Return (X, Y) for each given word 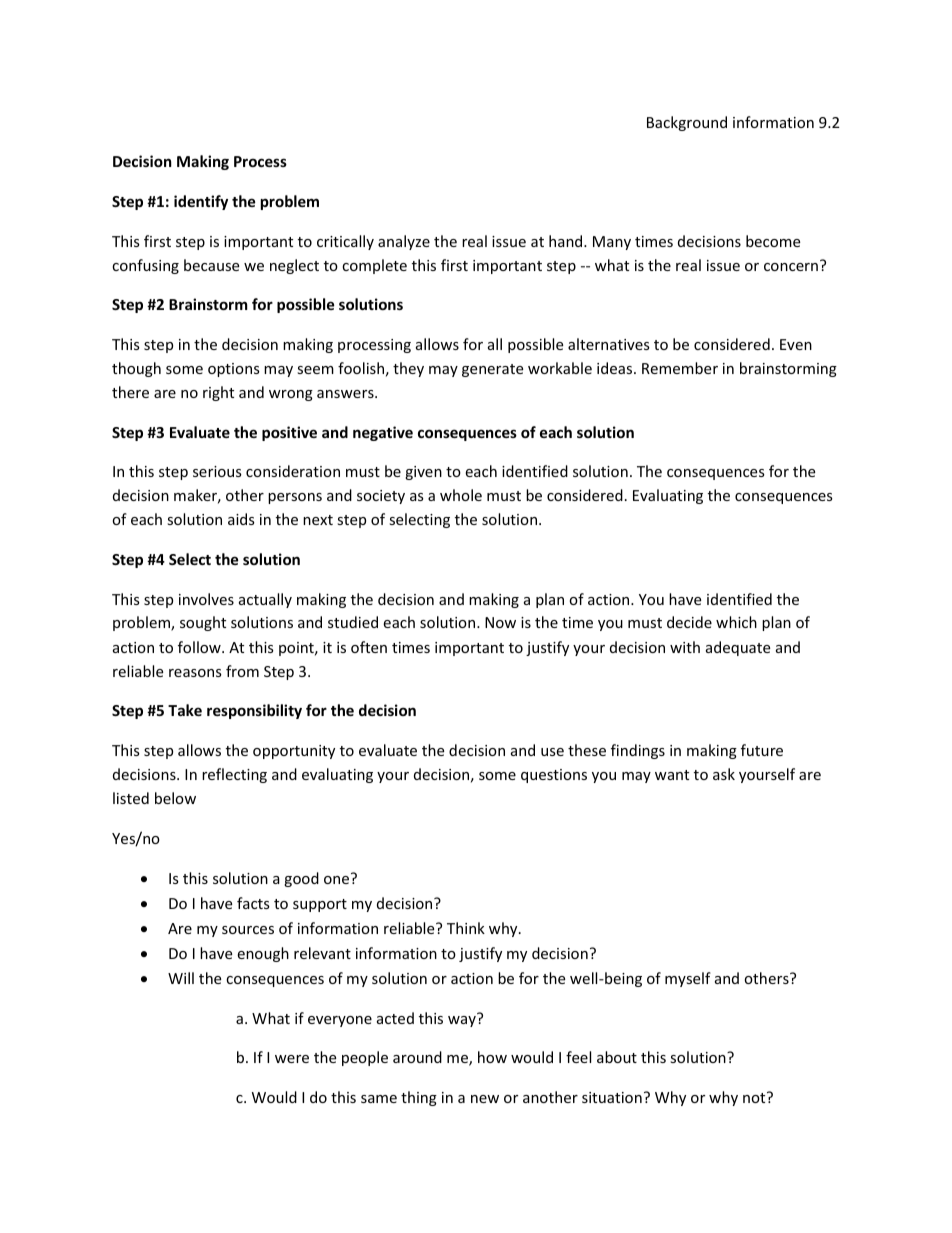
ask (724, 774)
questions (554, 776)
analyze (404, 242)
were (292, 1059)
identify (201, 202)
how (492, 1057)
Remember (680, 368)
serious (217, 471)
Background (687, 123)
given (423, 473)
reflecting (234, 775)
